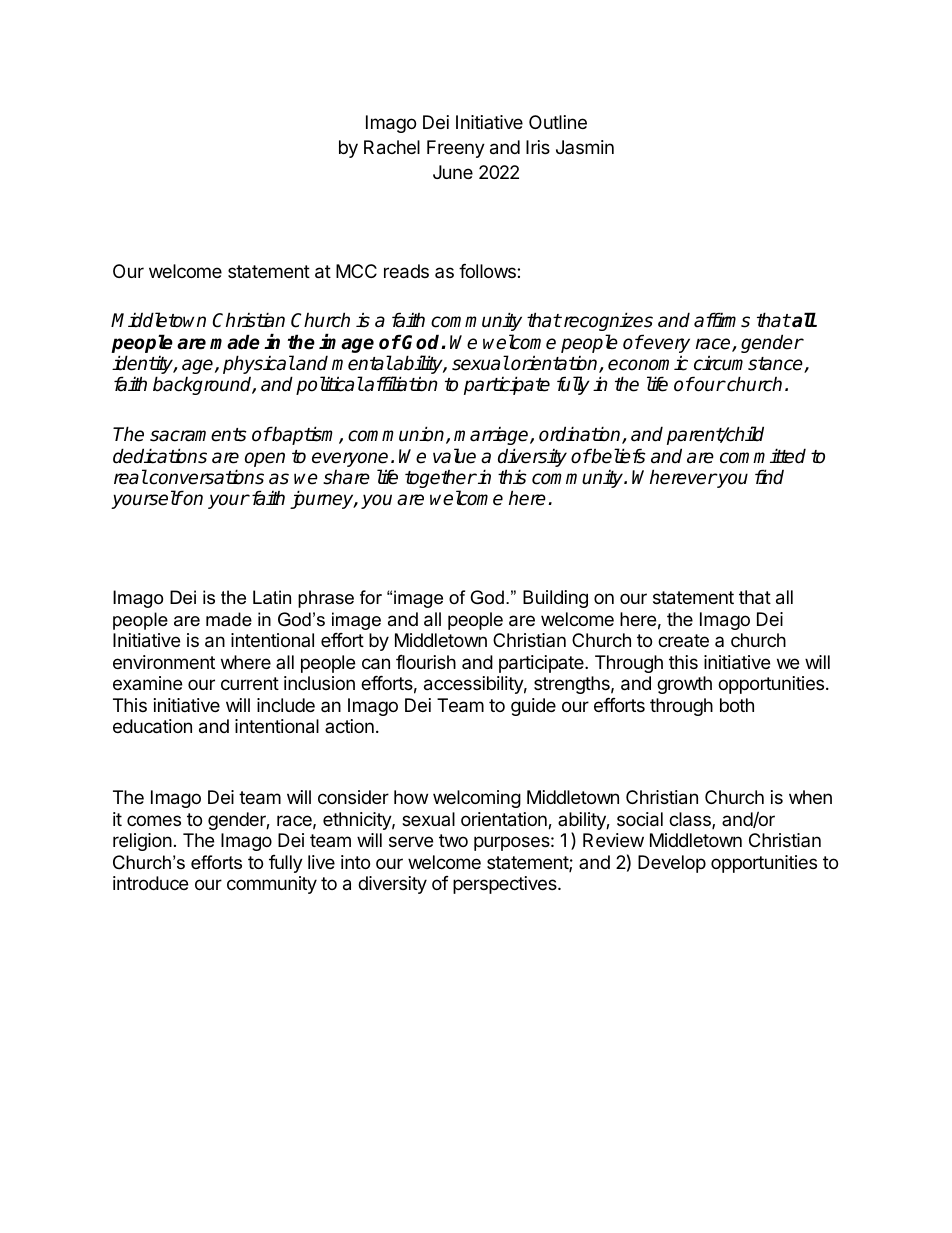  I want to click on Latin, so click(272, 597).
